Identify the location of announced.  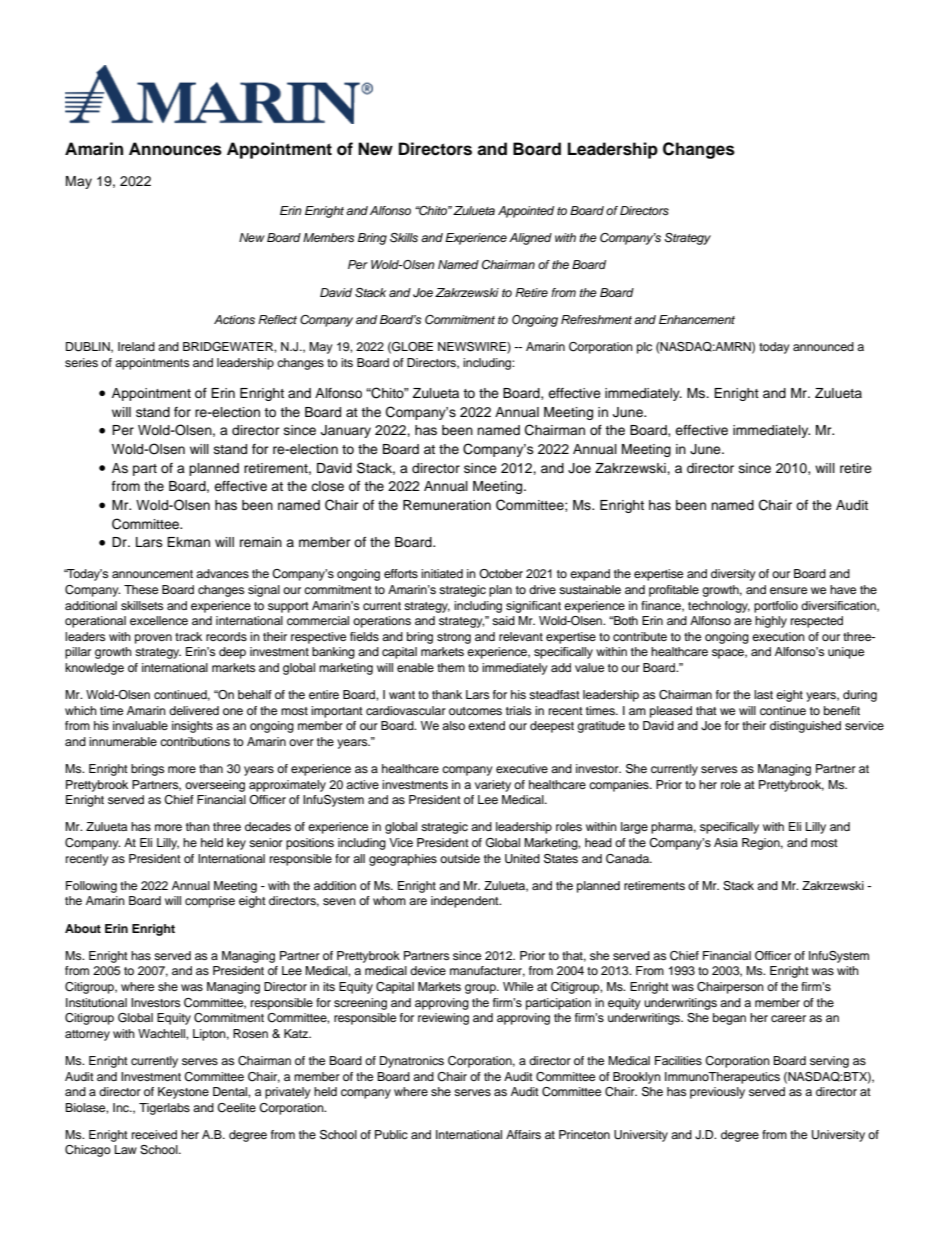
(823, 346).
